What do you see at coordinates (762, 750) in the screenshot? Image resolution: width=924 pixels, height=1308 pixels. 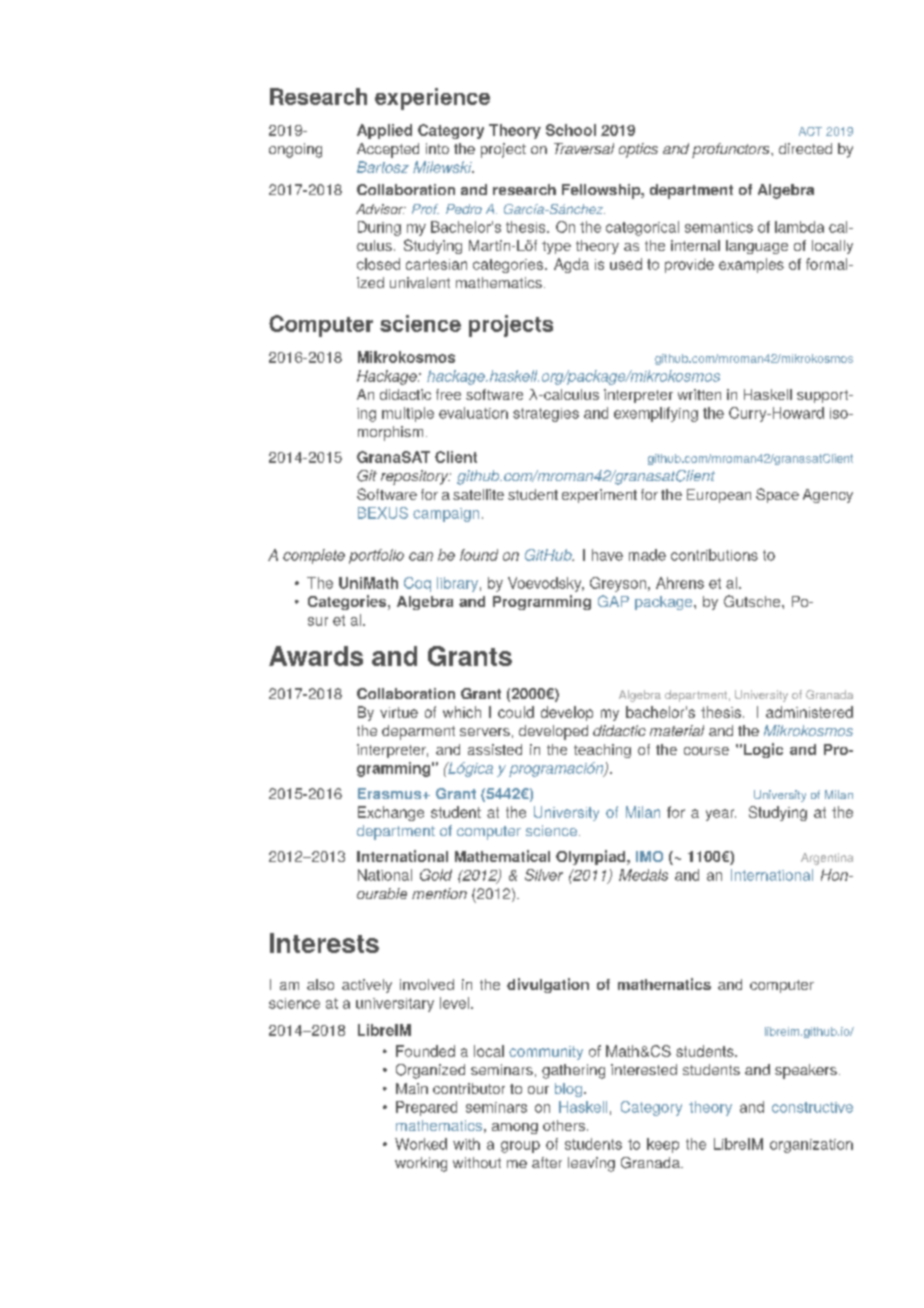 I see `Logic` at bounding box center [762, 750].
